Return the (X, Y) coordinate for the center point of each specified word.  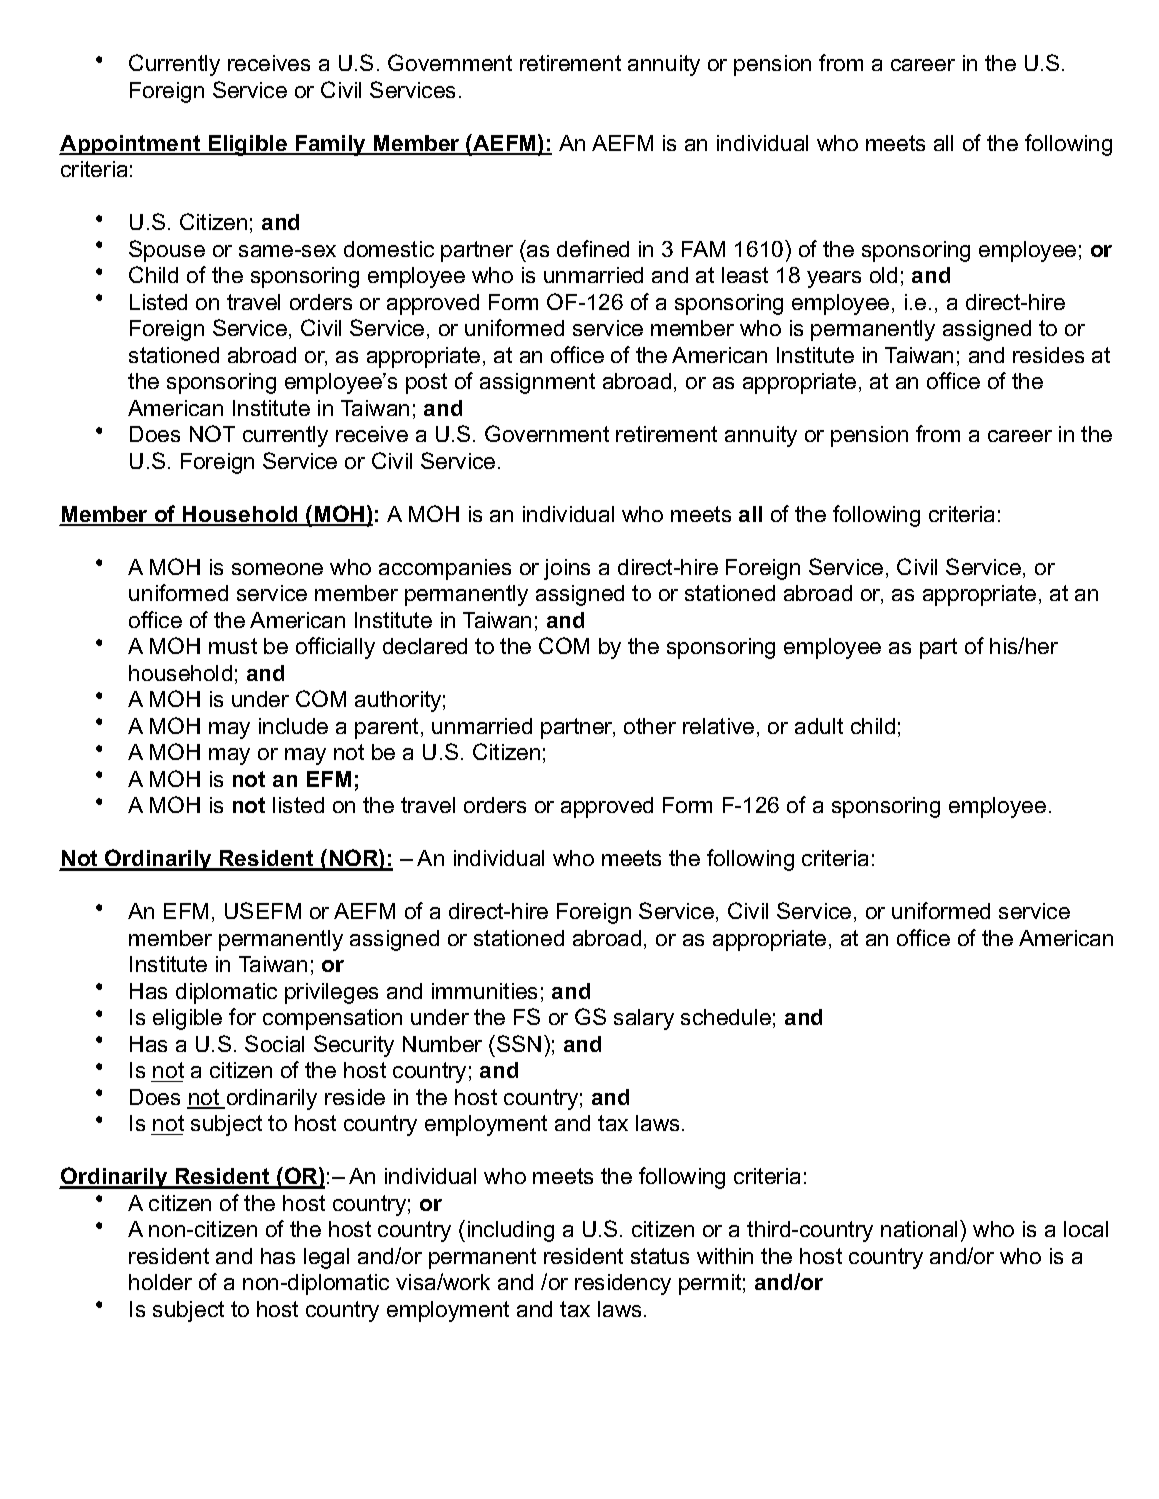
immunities (484, 991)
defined (593, 248)
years (834, 279)
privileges (331, 993)
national (921, 1228)
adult (819, 726)
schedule (726, 1017)
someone (277, 569)
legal (326, 1258)
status (660, 1256)
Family (330, 145)
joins (567, 569)
